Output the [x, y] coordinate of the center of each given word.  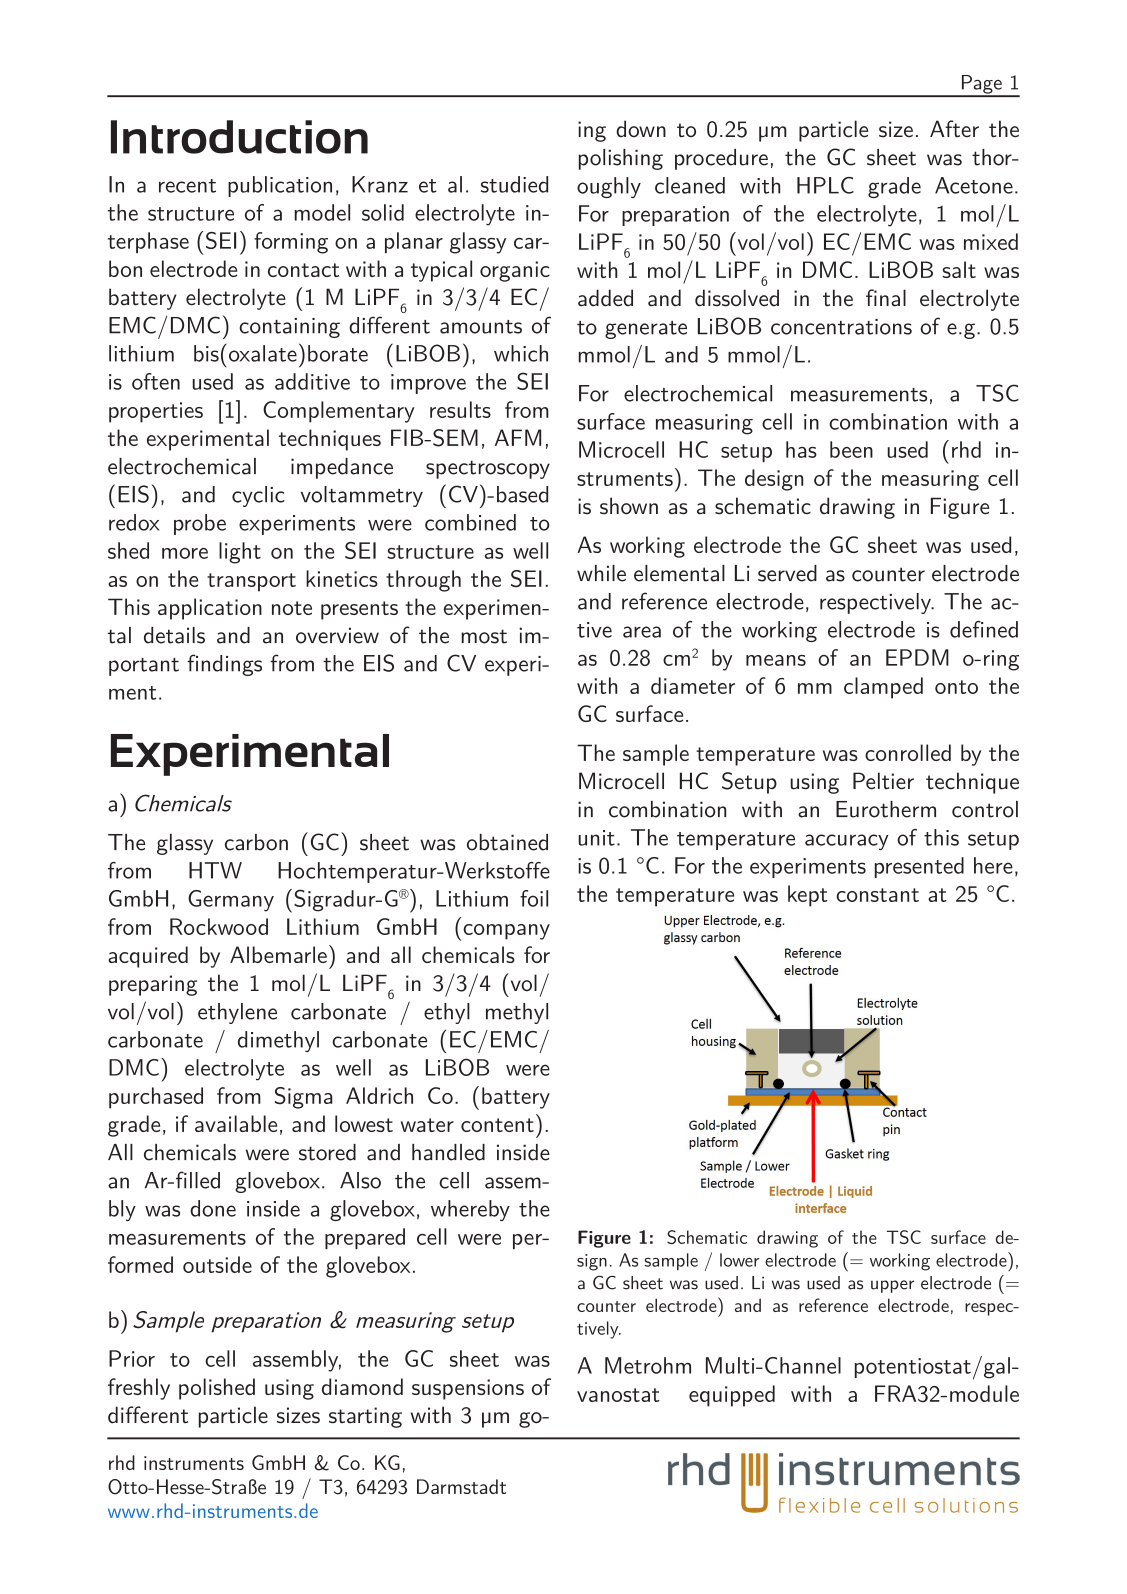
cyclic [258, 496]
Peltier [883, 781]
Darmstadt [461, 1486]
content [497, 1125]
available [236, 1123]
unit [596, 838]
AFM [518, 437]
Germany [231, 901]
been [851, 449]
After [954, 129]
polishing [621, 159]
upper [892, 1286]
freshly [139, 1389]
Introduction [239, 137]
